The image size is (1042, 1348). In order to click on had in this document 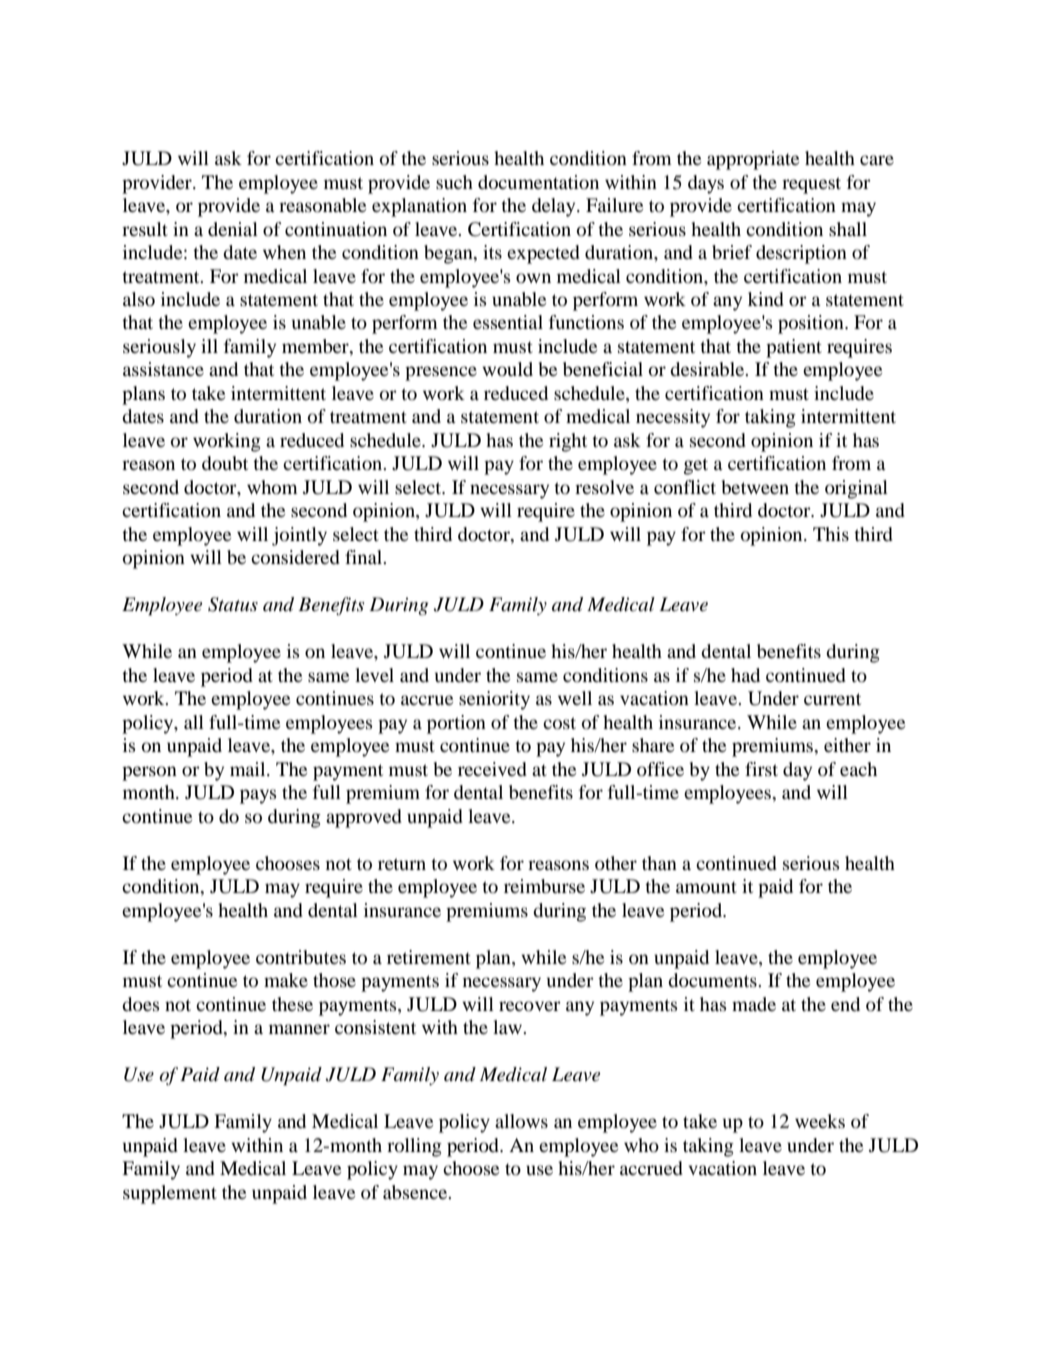, I will do `click(745, 675)`.
